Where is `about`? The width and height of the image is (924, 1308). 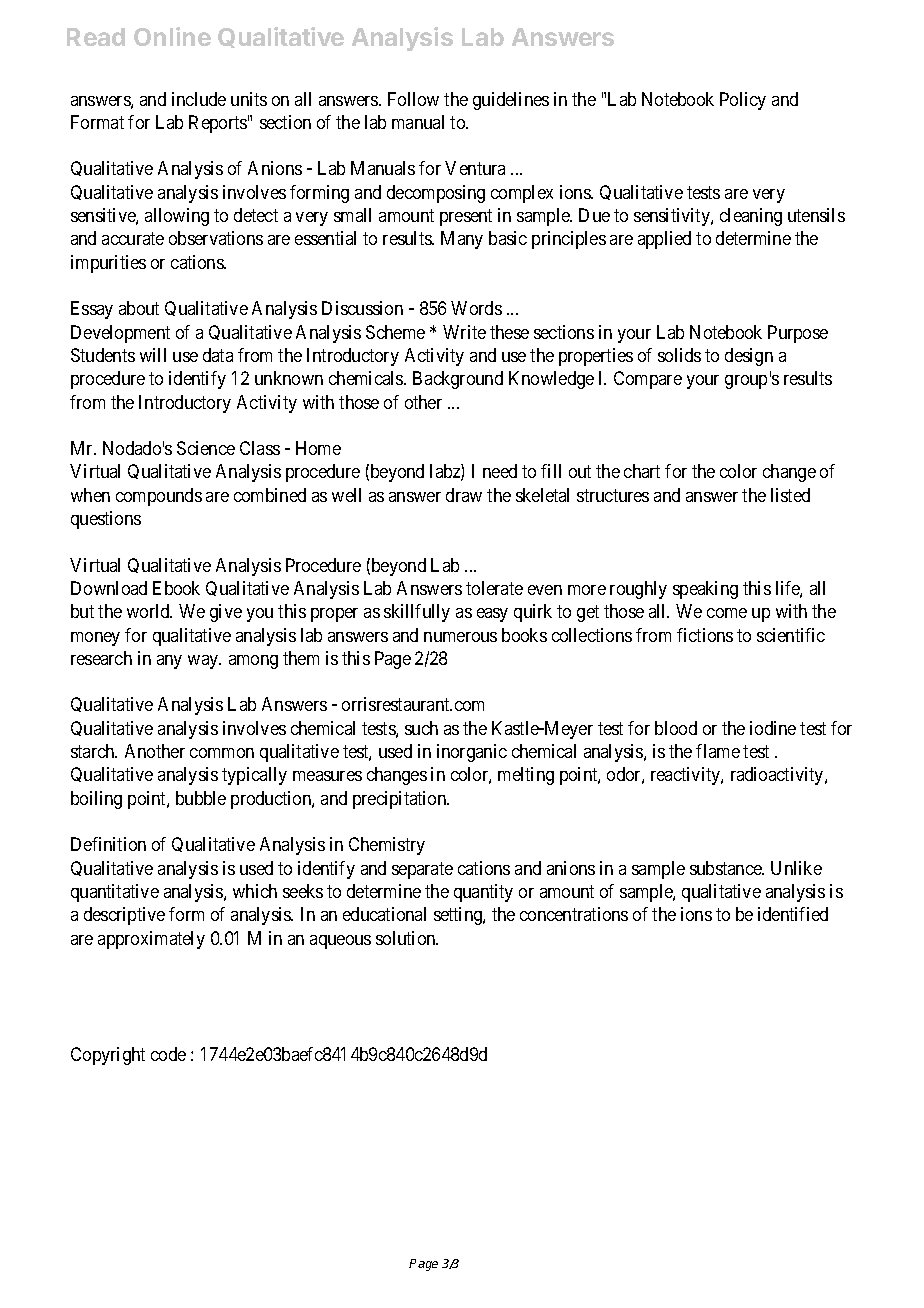
about is located at coordinates (139, 308).
